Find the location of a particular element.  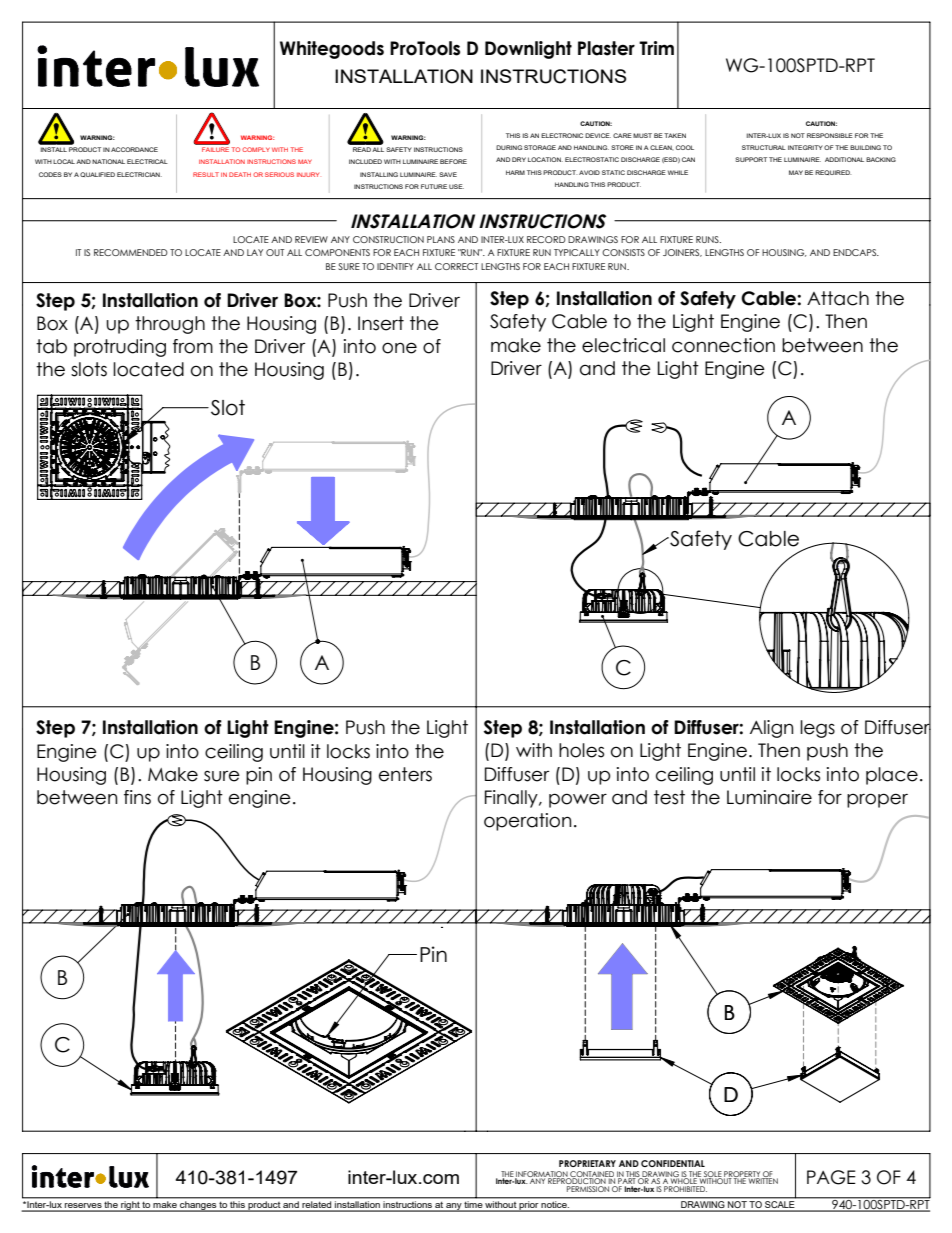

operation is located at coordinates (527, 822).
